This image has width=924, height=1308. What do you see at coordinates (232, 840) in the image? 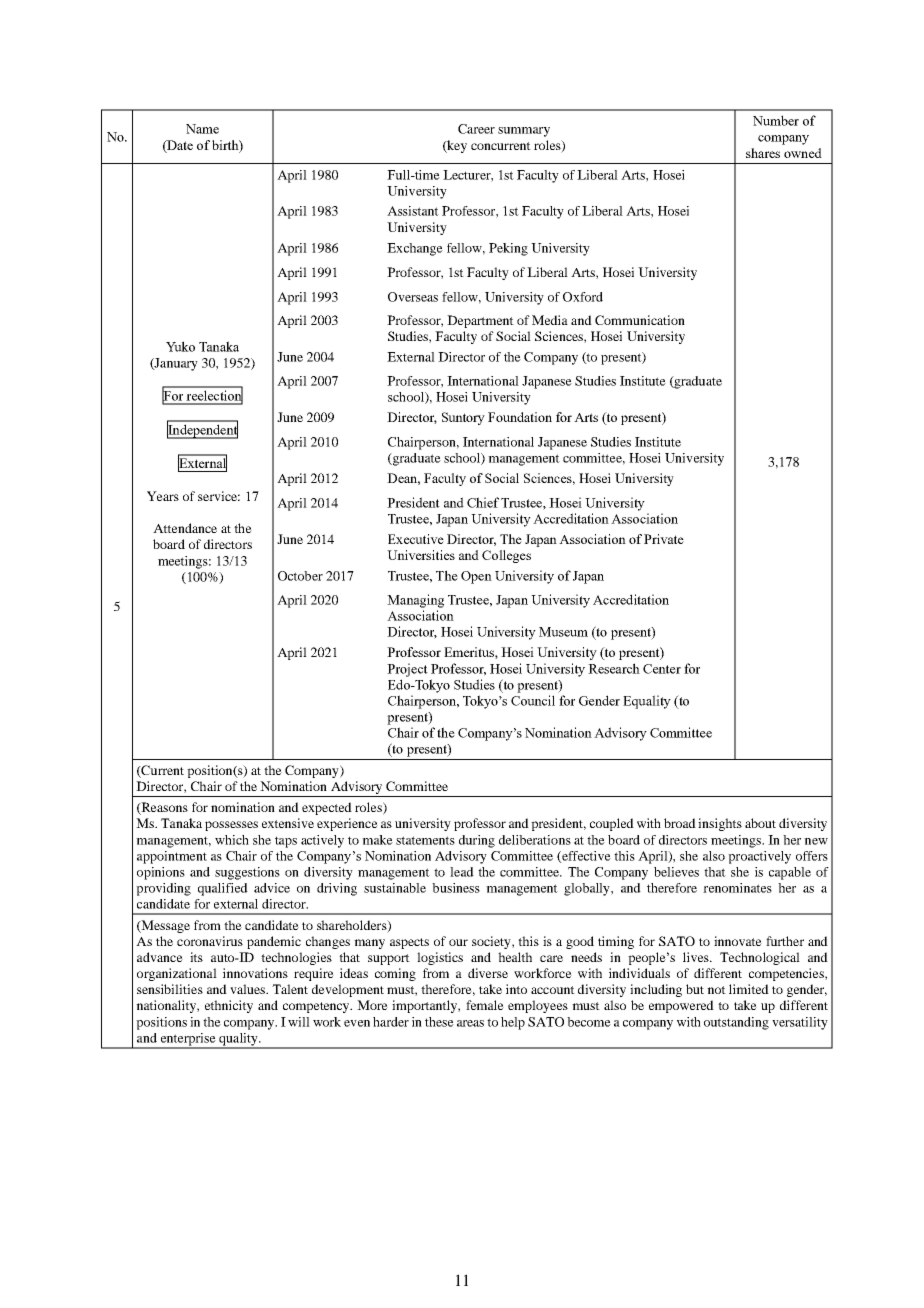
I see `which` at bounding box center [232, 840].
